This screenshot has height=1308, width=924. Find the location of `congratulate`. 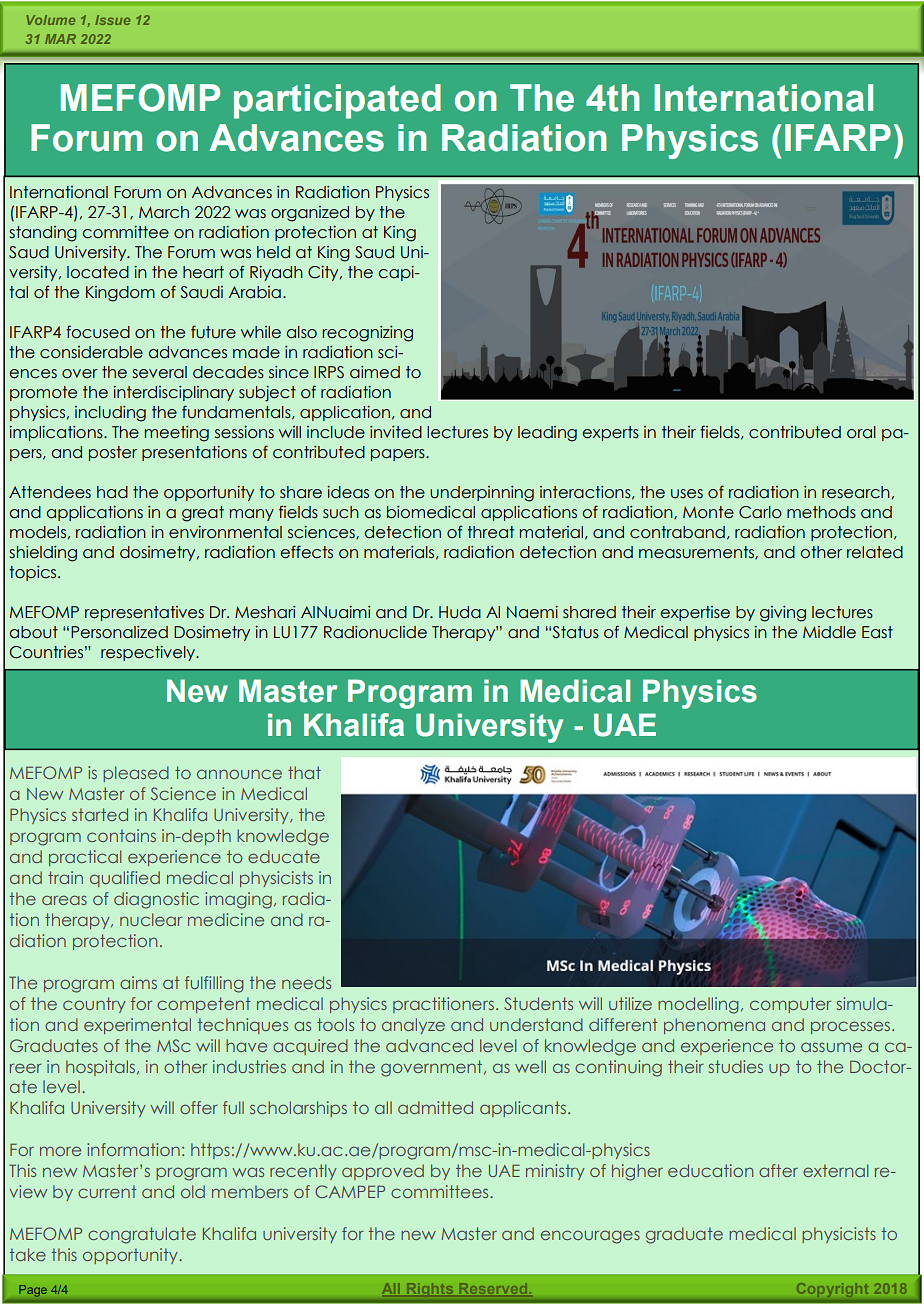

congratulate is located at coordinates (142, 1235).
